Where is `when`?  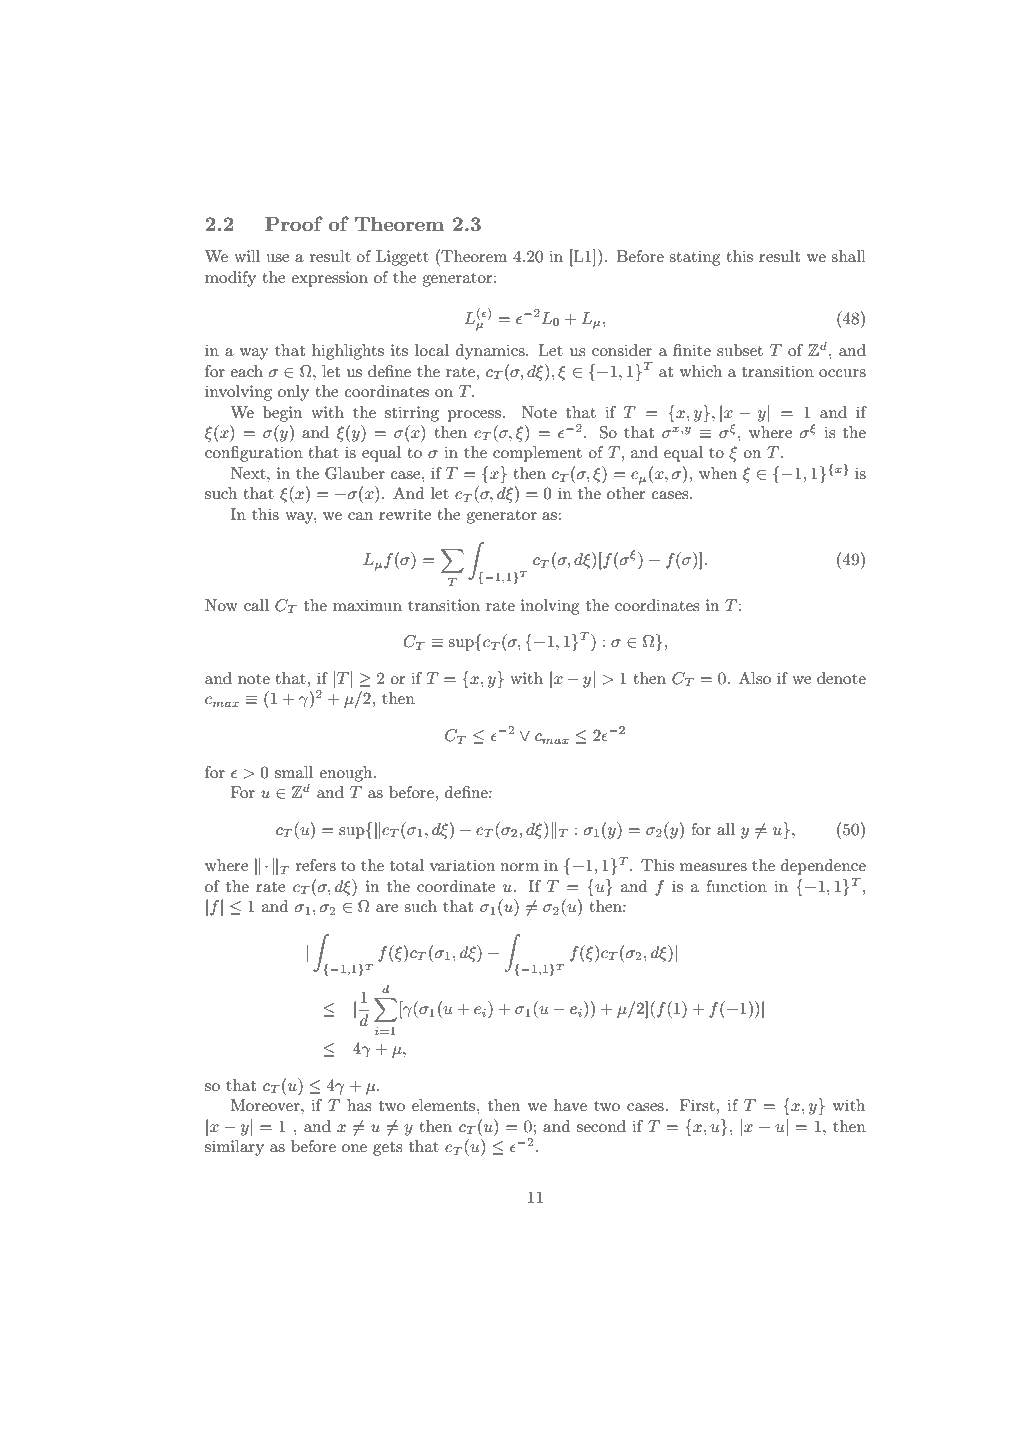 when is located at coordinates (718, 473).
